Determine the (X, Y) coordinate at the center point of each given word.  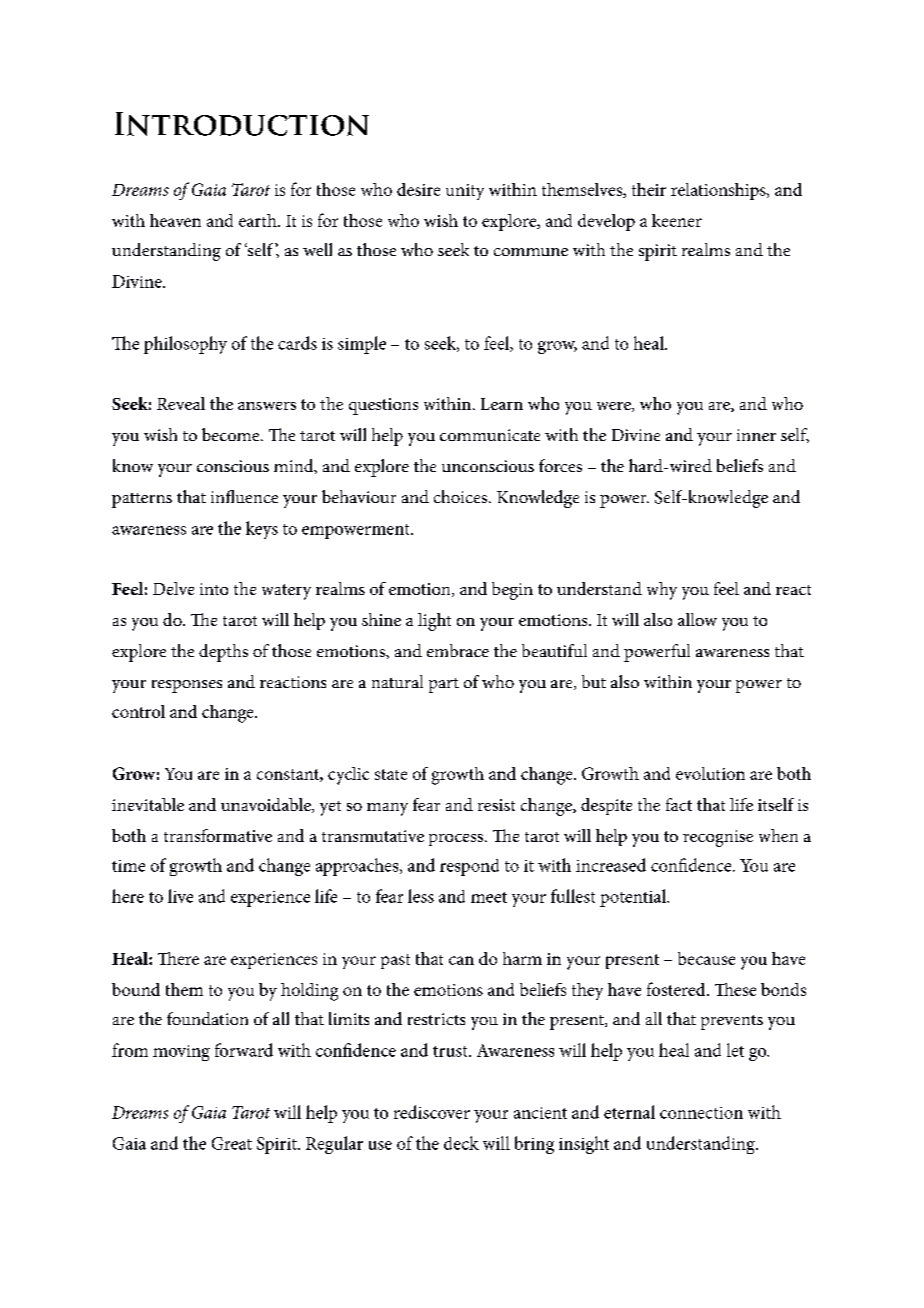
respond (469, 867)
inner (756, 435)
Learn (502, 404)
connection (701, 1113)
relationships (719, 191)
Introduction (242, 124)
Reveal (181, 403)
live (180, 896)
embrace (458, 650)
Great (232, 1143)
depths (223, 653)
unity (465, 192)
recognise (718, 838)
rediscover (432, 1112)
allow (697, 619)
